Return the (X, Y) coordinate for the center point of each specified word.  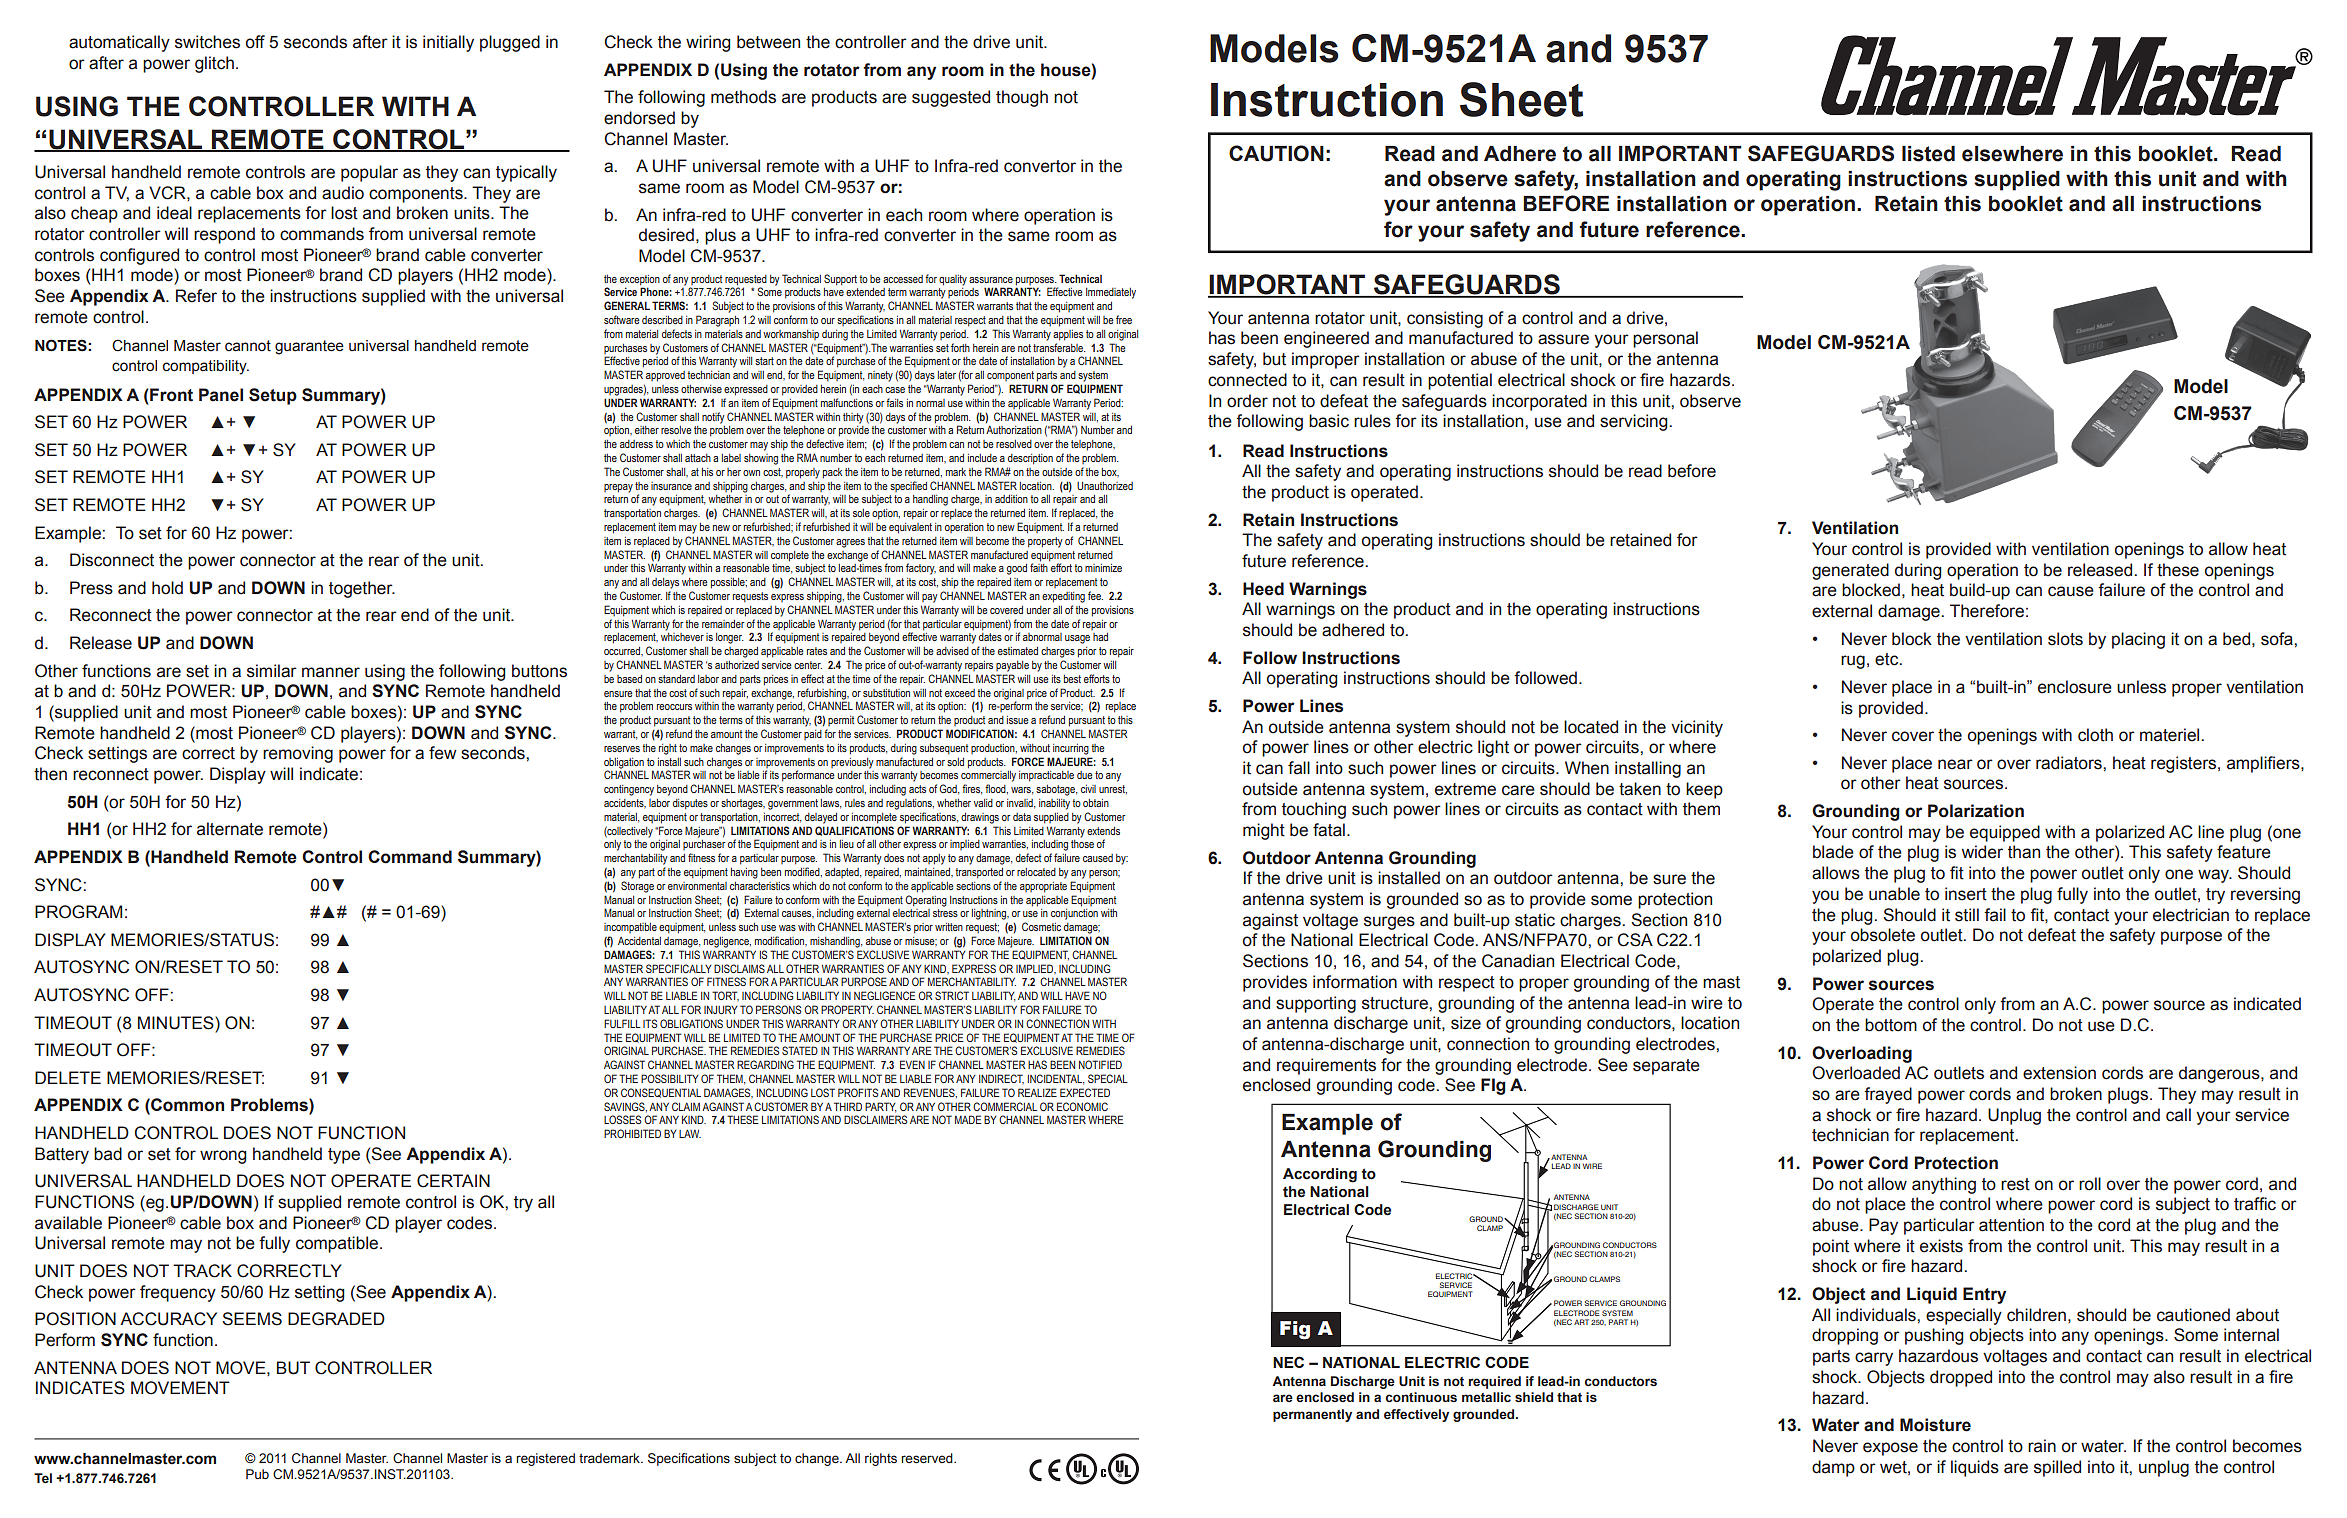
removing (298, 754)
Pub (257, 1474)
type (344, 1156)
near (1955, 764)
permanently (1312, 1415)
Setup (273, 396)
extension (2059, 1073)
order (1247, 401)
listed (1928, 154)
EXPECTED (1085, 1092)
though (1022, 98)
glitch (214, 64)
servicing (1633, 422)
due (1085, 775)
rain (2042, 1446)
